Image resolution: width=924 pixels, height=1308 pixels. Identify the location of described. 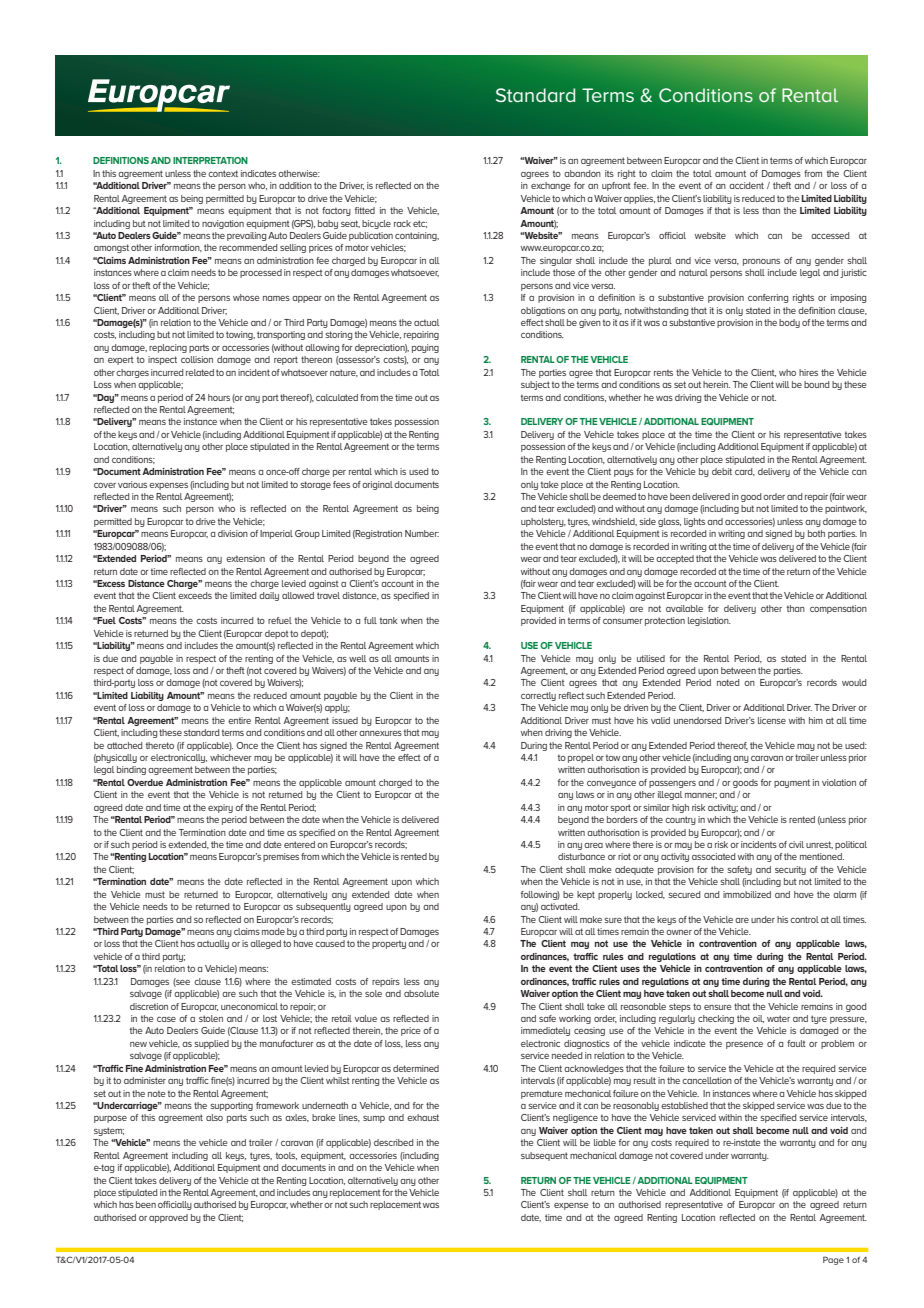
(393, 1142).
